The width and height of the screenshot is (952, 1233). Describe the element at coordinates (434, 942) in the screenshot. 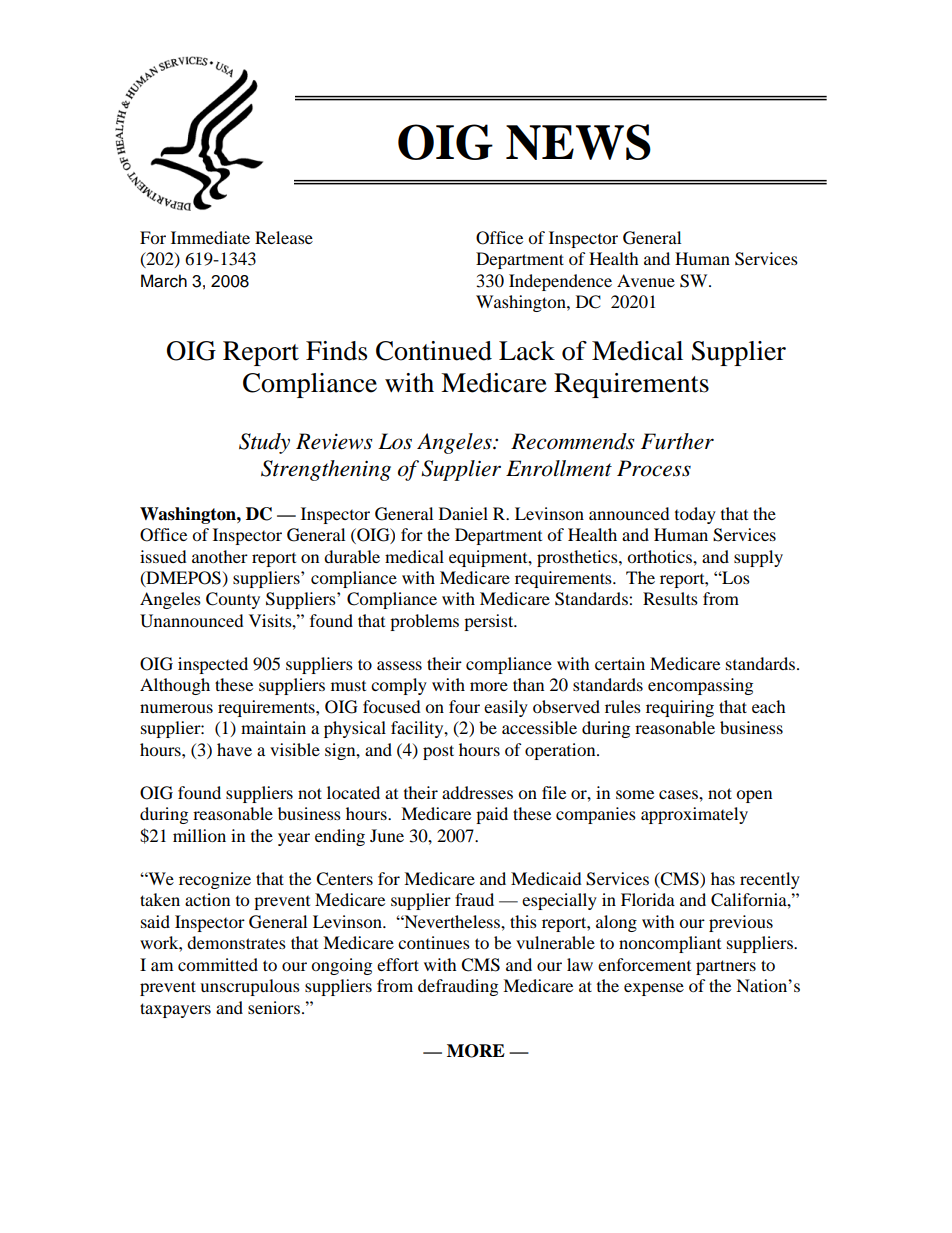

I see `continues` at that location.
